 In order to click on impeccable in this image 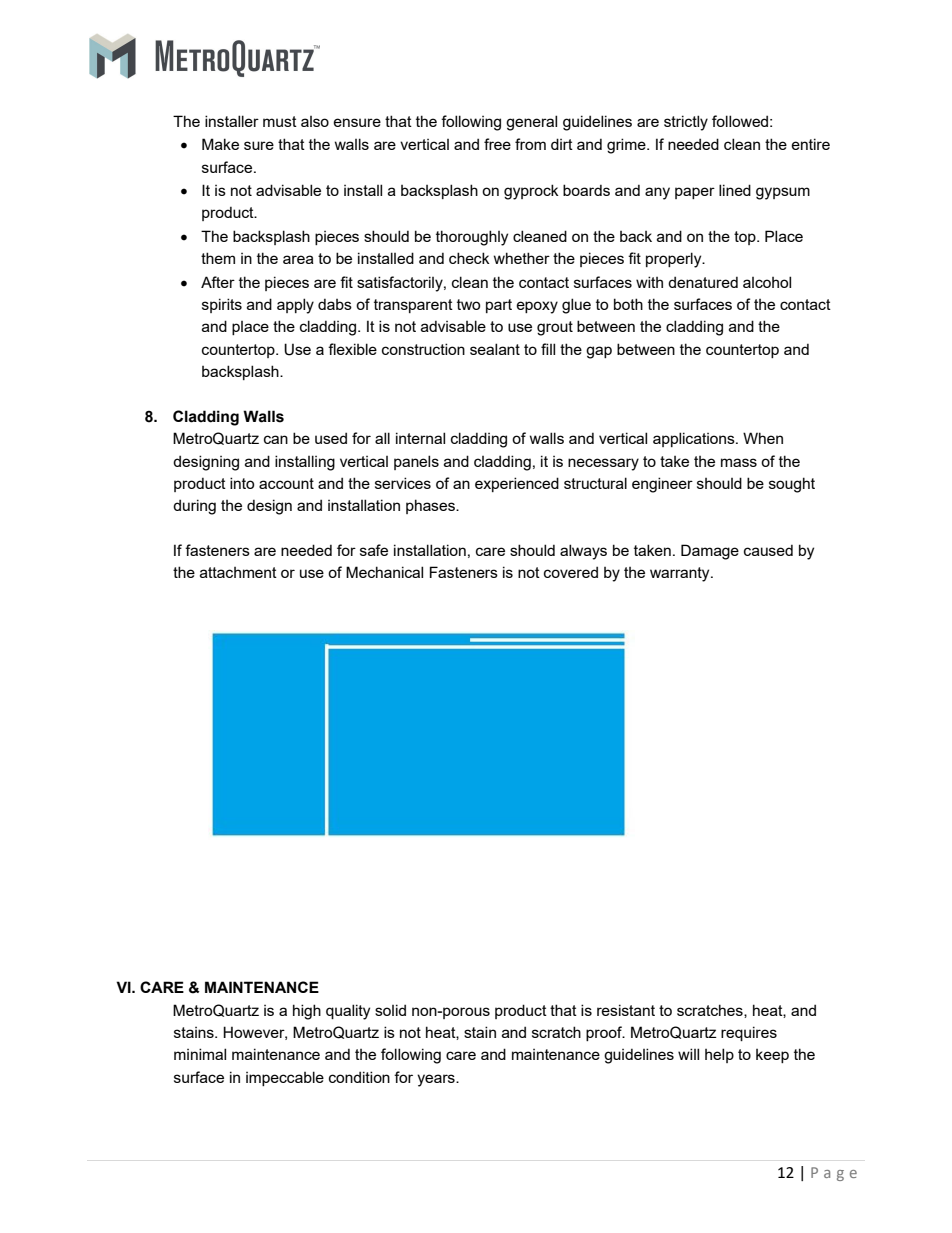, I will do `click(285, 1078)`.
